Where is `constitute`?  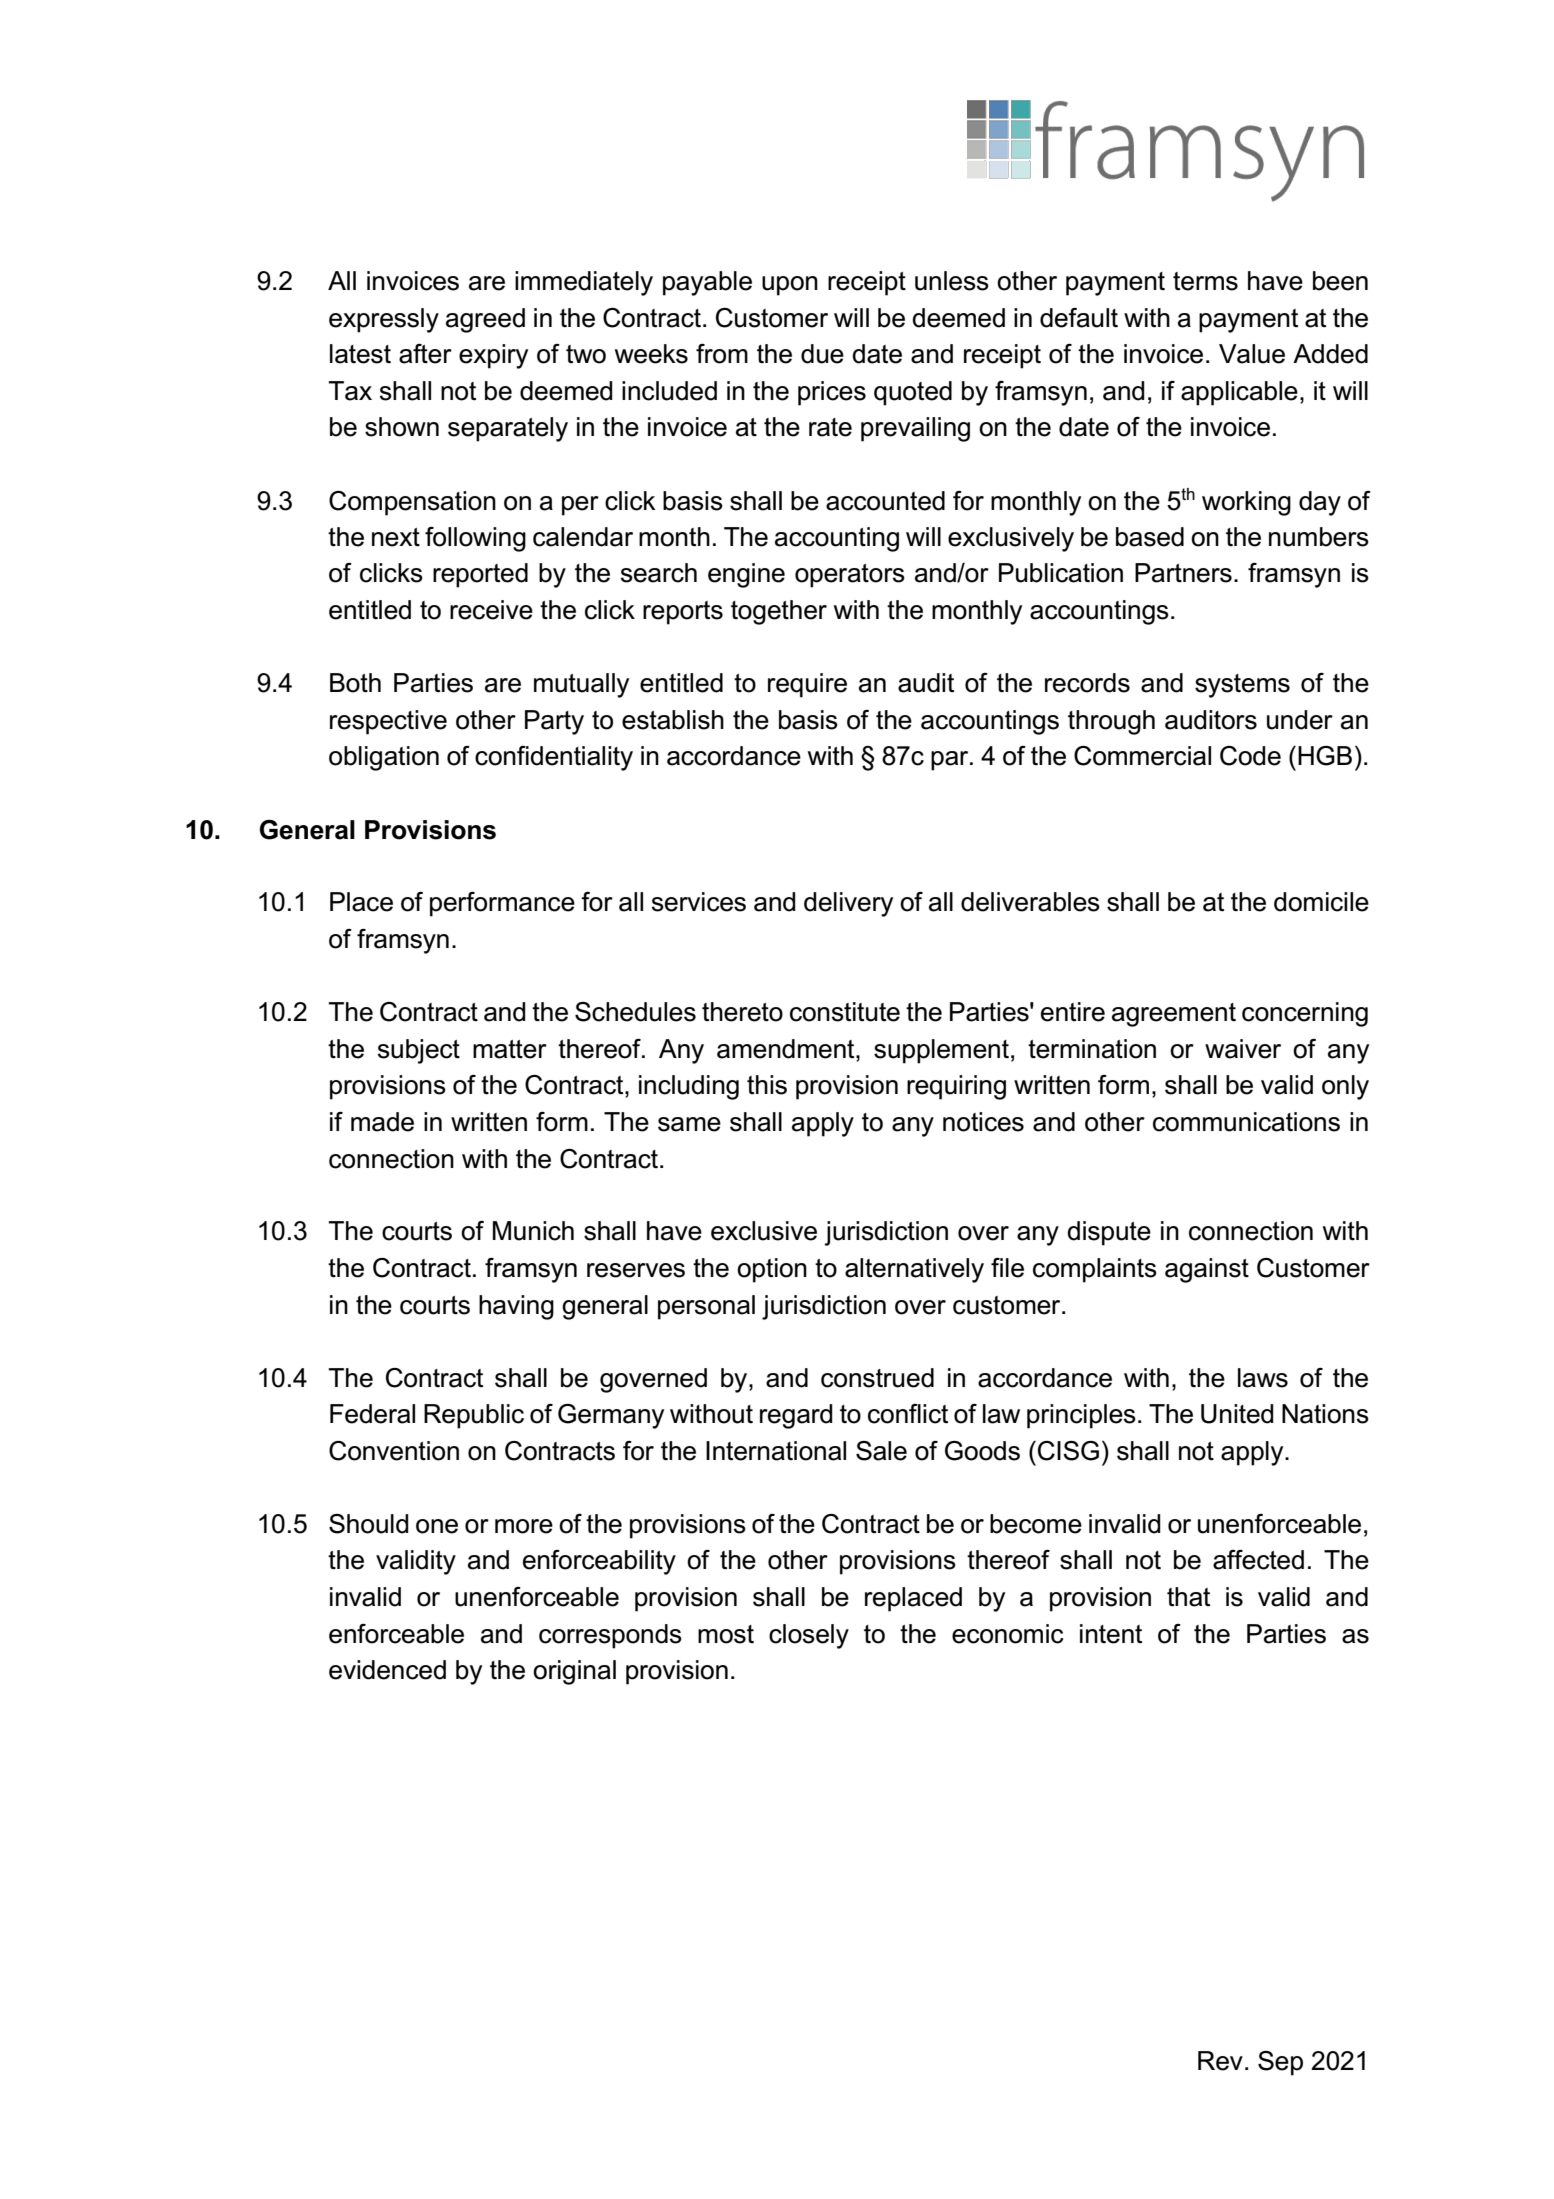
constitute is located at coordinates (845, 1012).
